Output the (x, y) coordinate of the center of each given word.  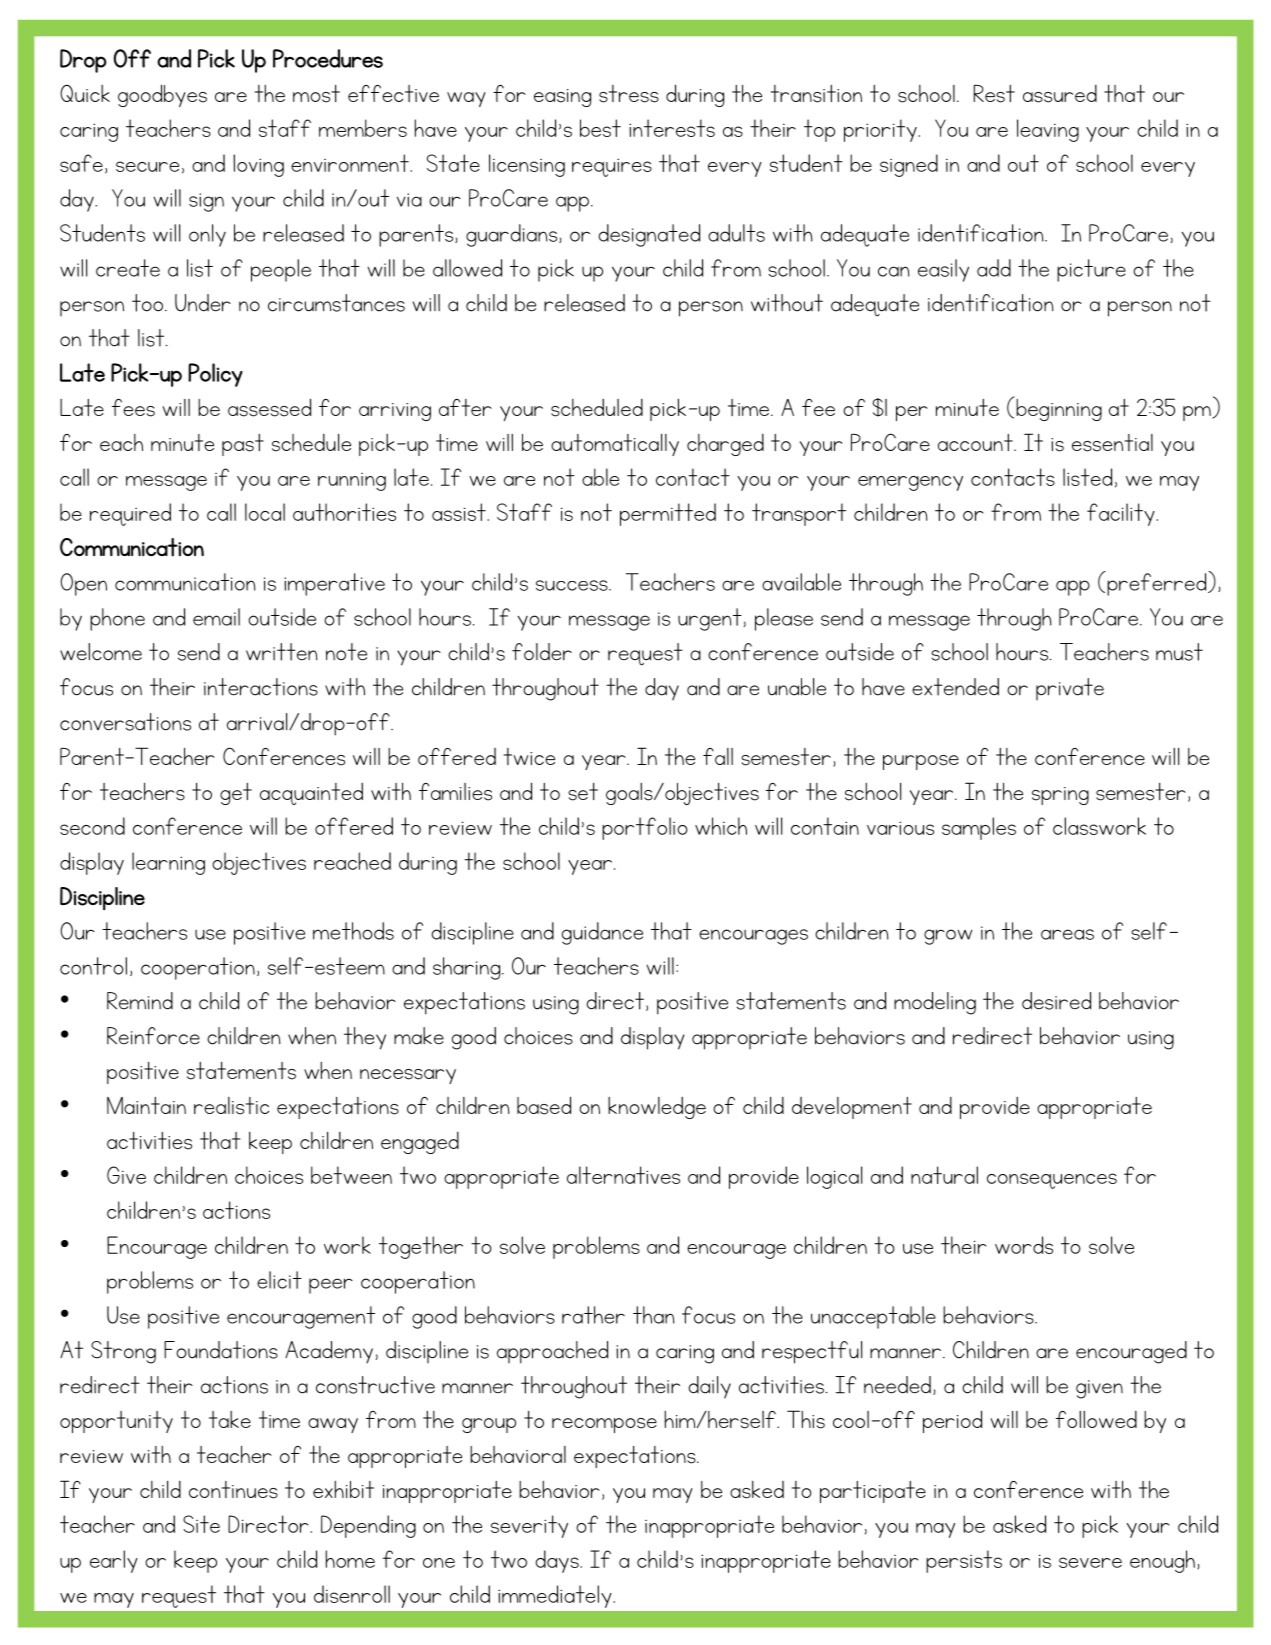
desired (1056, 1001)
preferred (1157, 583)
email (216, 617)
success (573, 585)
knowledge (657, 1108)
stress (629, 94)
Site (201, 1524)
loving (258, 165)
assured (1060, 94)
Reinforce (153, 1036)
